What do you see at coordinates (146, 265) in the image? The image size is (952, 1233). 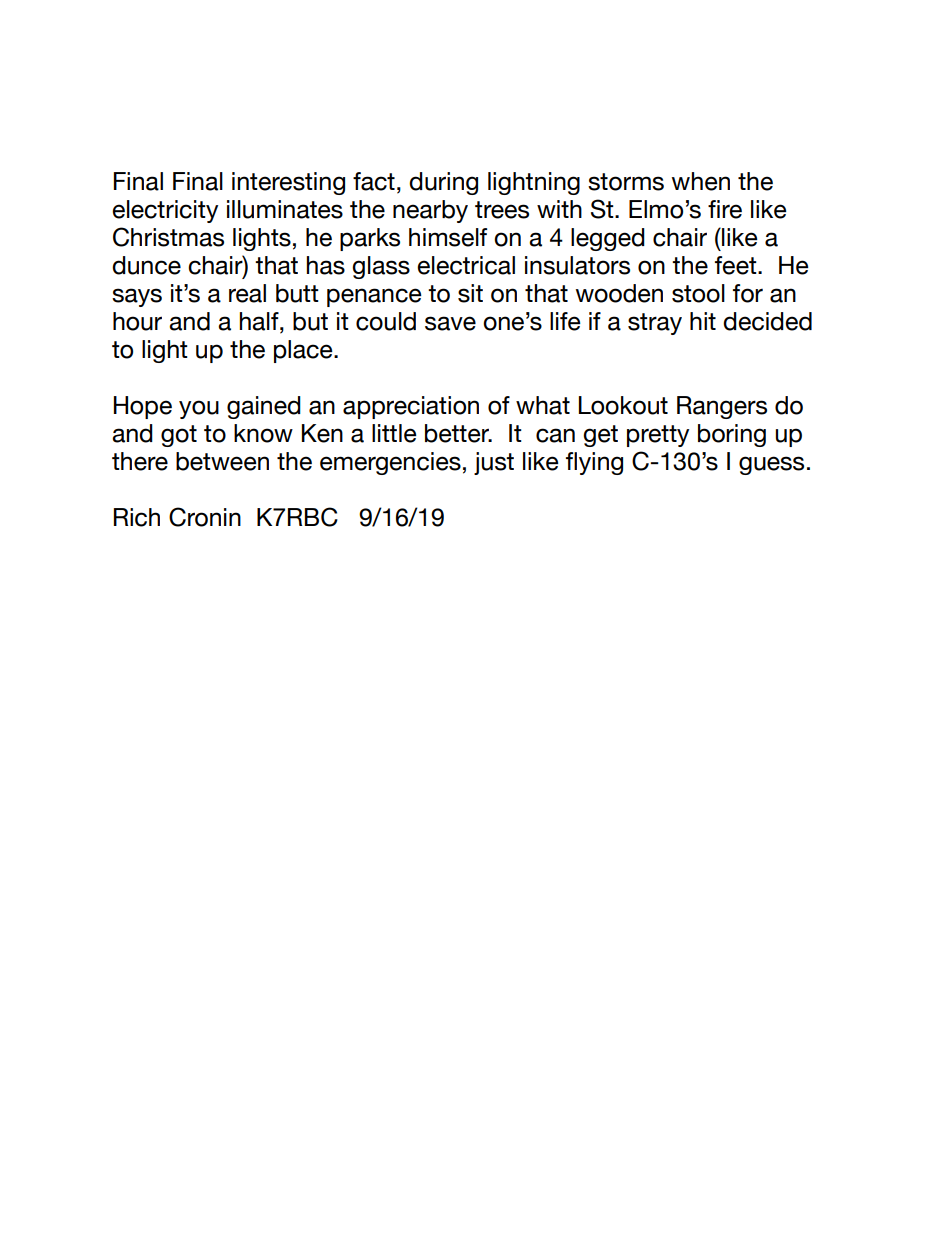 I see `dunce` at bounding box center [146, 265].
